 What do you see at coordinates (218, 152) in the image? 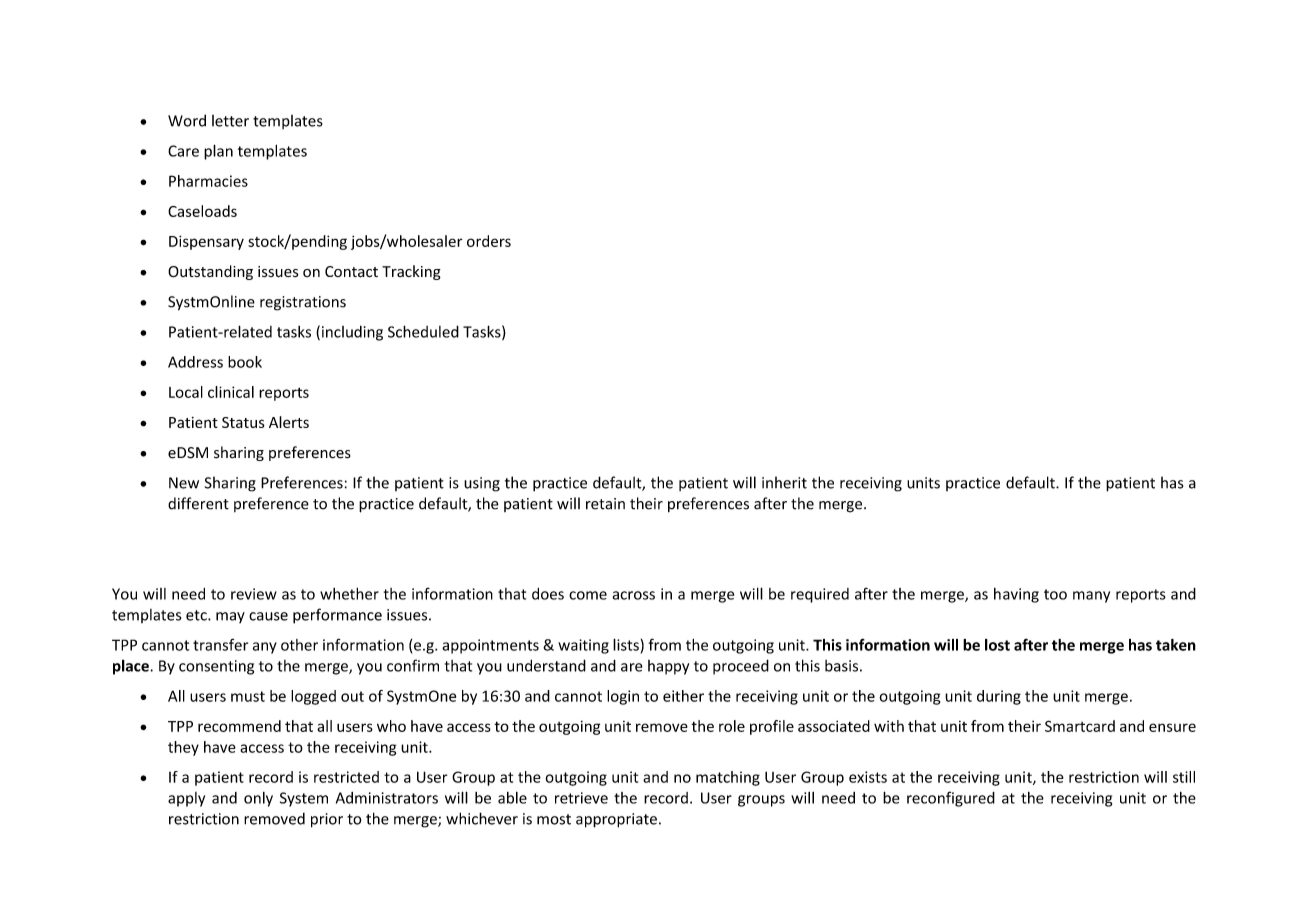
I see `plan` at bounding box center [218, 152].
